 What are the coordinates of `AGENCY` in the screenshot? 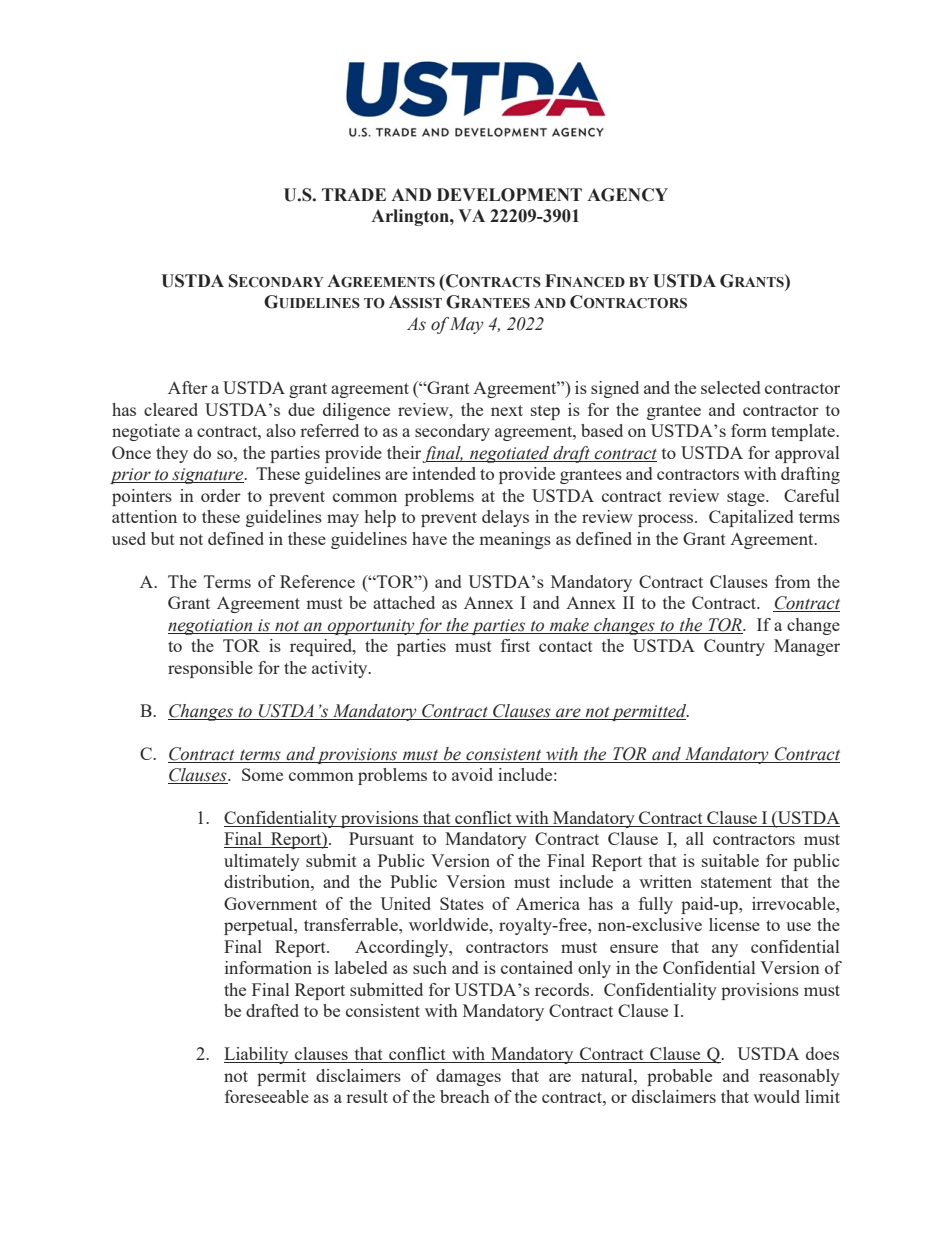 It's located at (627, 195).
